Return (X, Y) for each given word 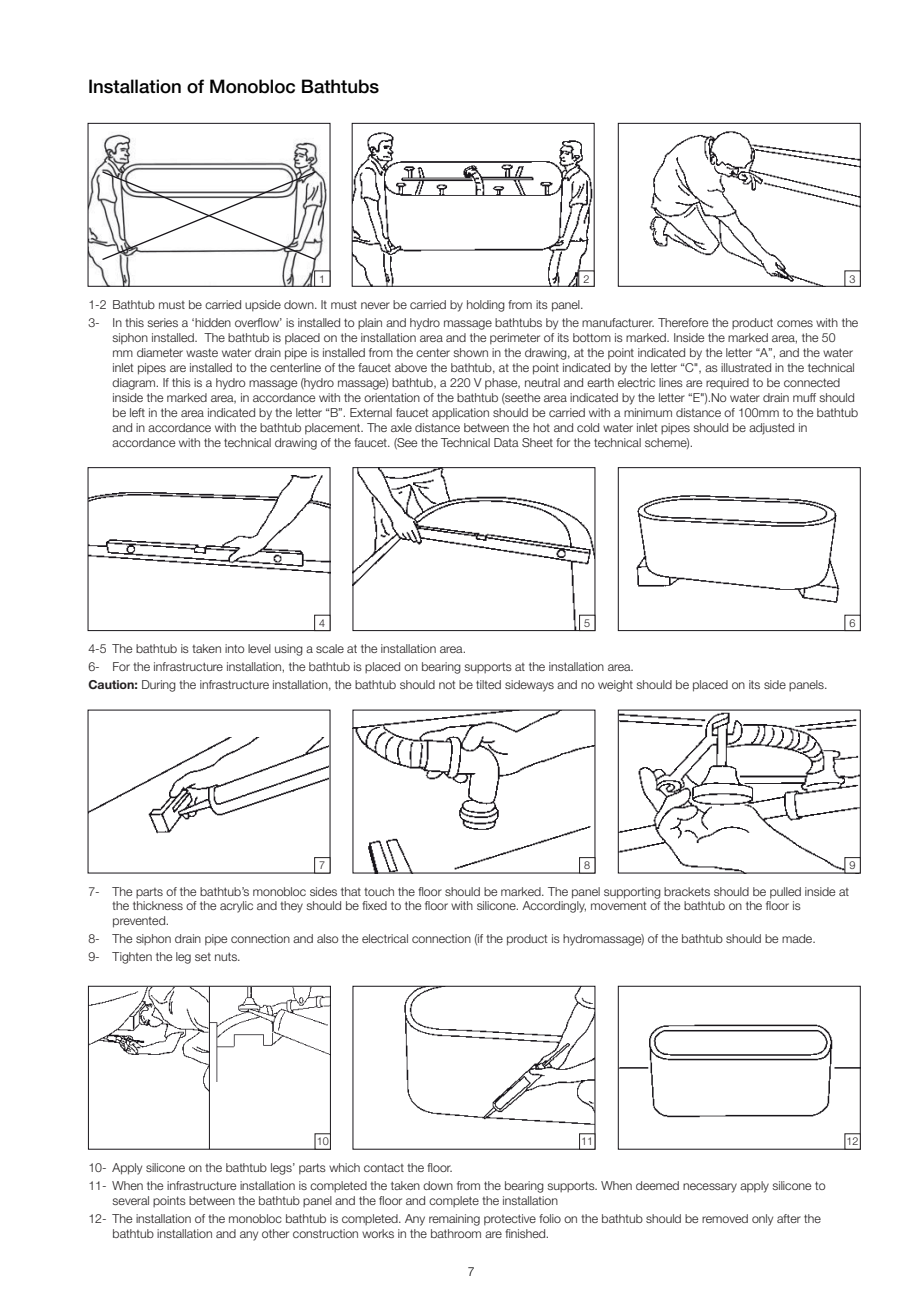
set (203, 957)
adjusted (771, 429)
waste (202, 352)
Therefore (683, 322)
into (234, 648)
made (798, 938)
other (275, 1233)
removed (725, 1218)
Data (506, 442)
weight (615, 686)
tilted (488, 684)
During (159, 686)
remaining (454, 1220)
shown (470, 352)
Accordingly (554, 907)
